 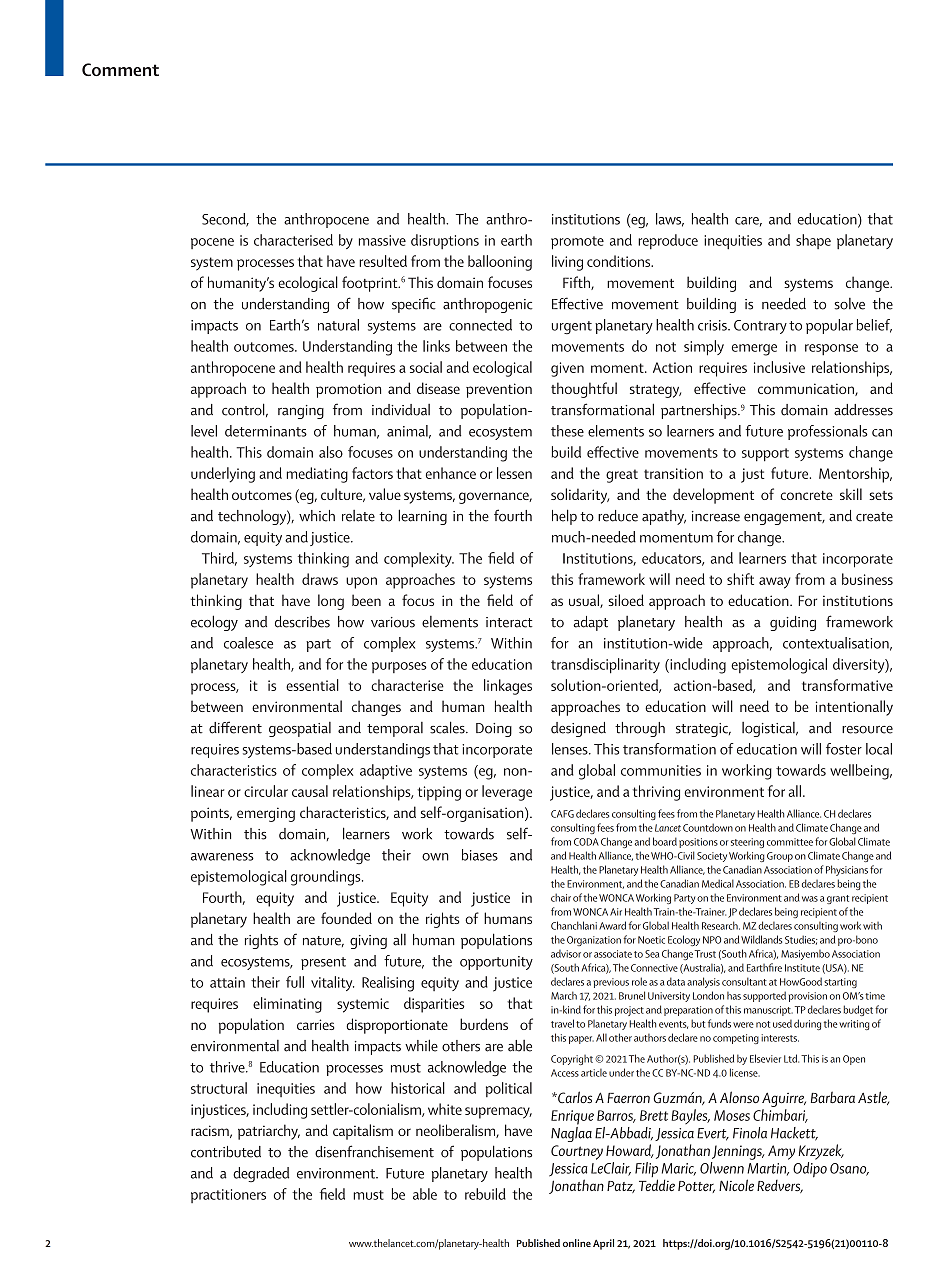 What do you see at coordinates (445, 241) in the page?
I see `disruptions` at bounding box center [445, 241].
